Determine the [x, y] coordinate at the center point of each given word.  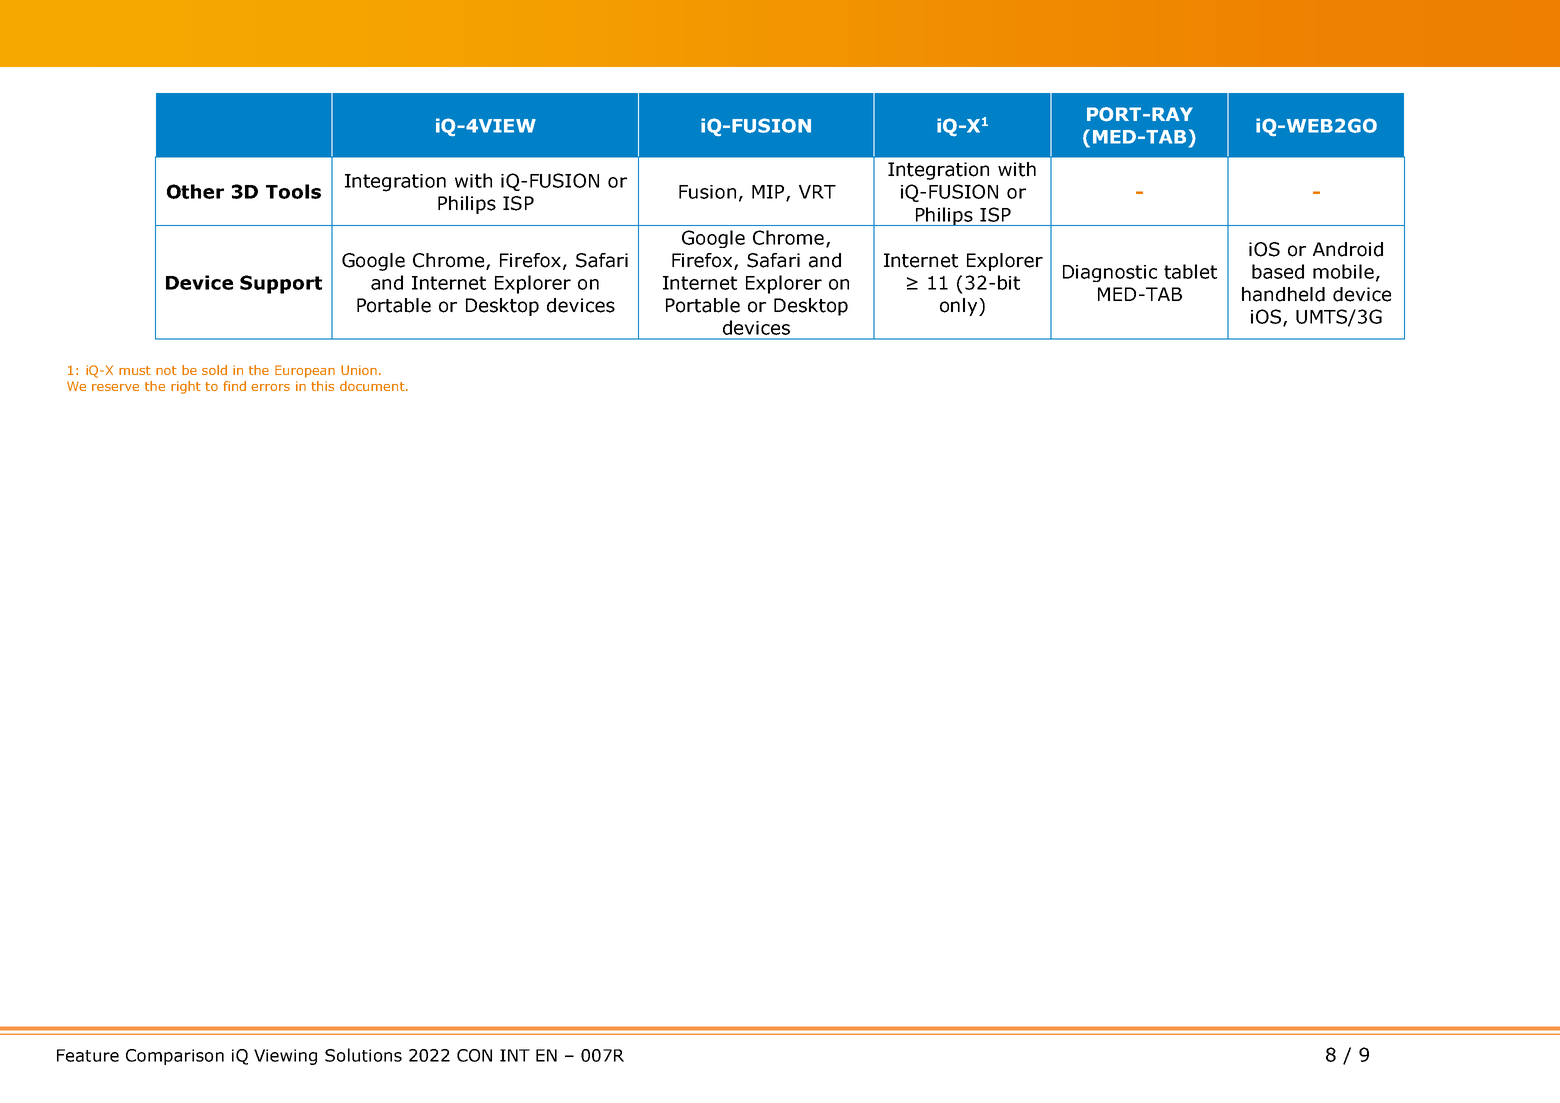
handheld [1283, 294]
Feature [88, 1055]
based [1278, 271]
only [960, 307]
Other [195, 191]
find [234, 386]
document [373, 386]
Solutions [363, 1055]
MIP [769, 193]
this [322, 386]
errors [270, 387]
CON [474, 1055]
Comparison [175, 1057]
